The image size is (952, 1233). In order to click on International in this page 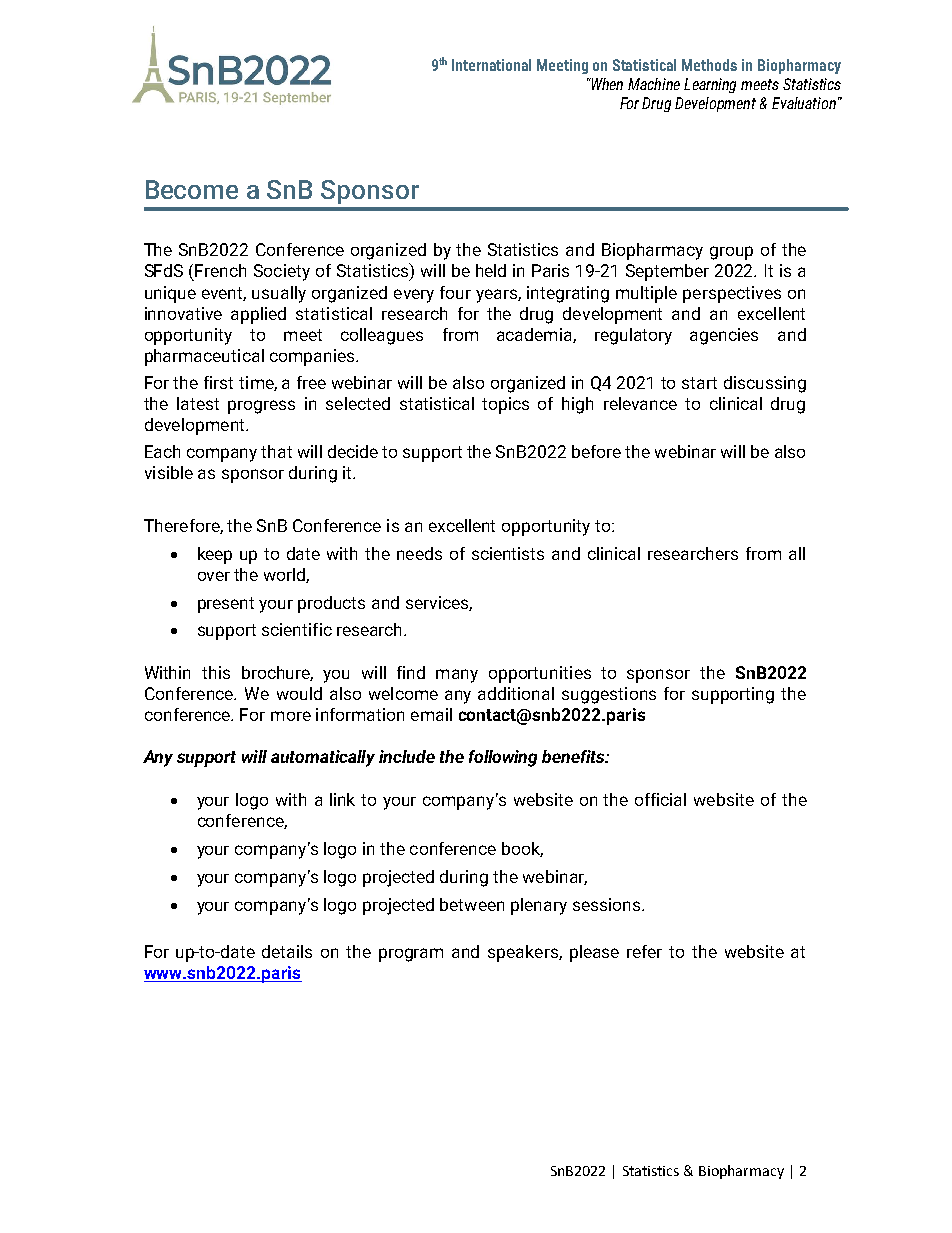, I will do `click(491, 65)`.
